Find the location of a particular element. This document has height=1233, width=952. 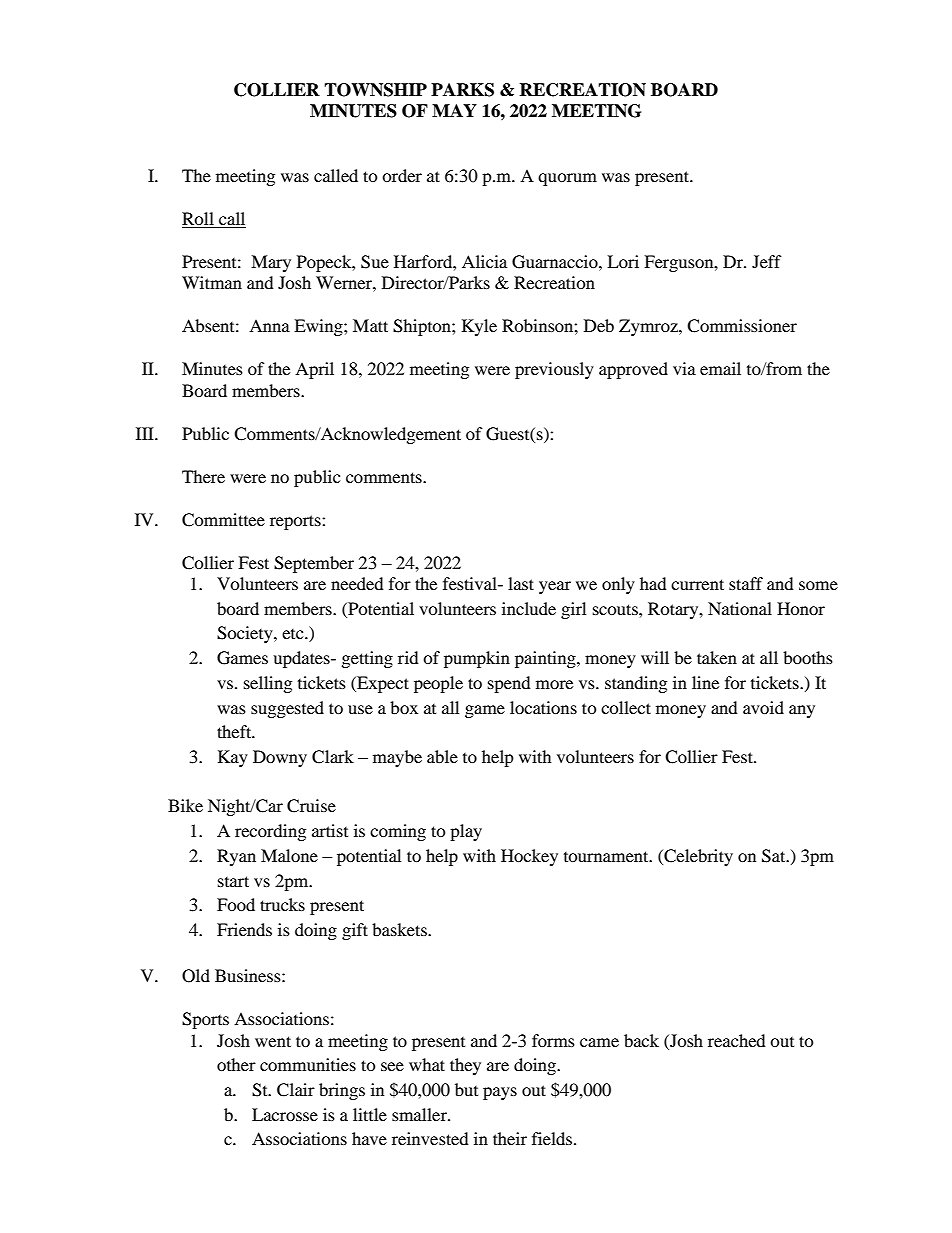

National is located at coordinates (740, 608).
